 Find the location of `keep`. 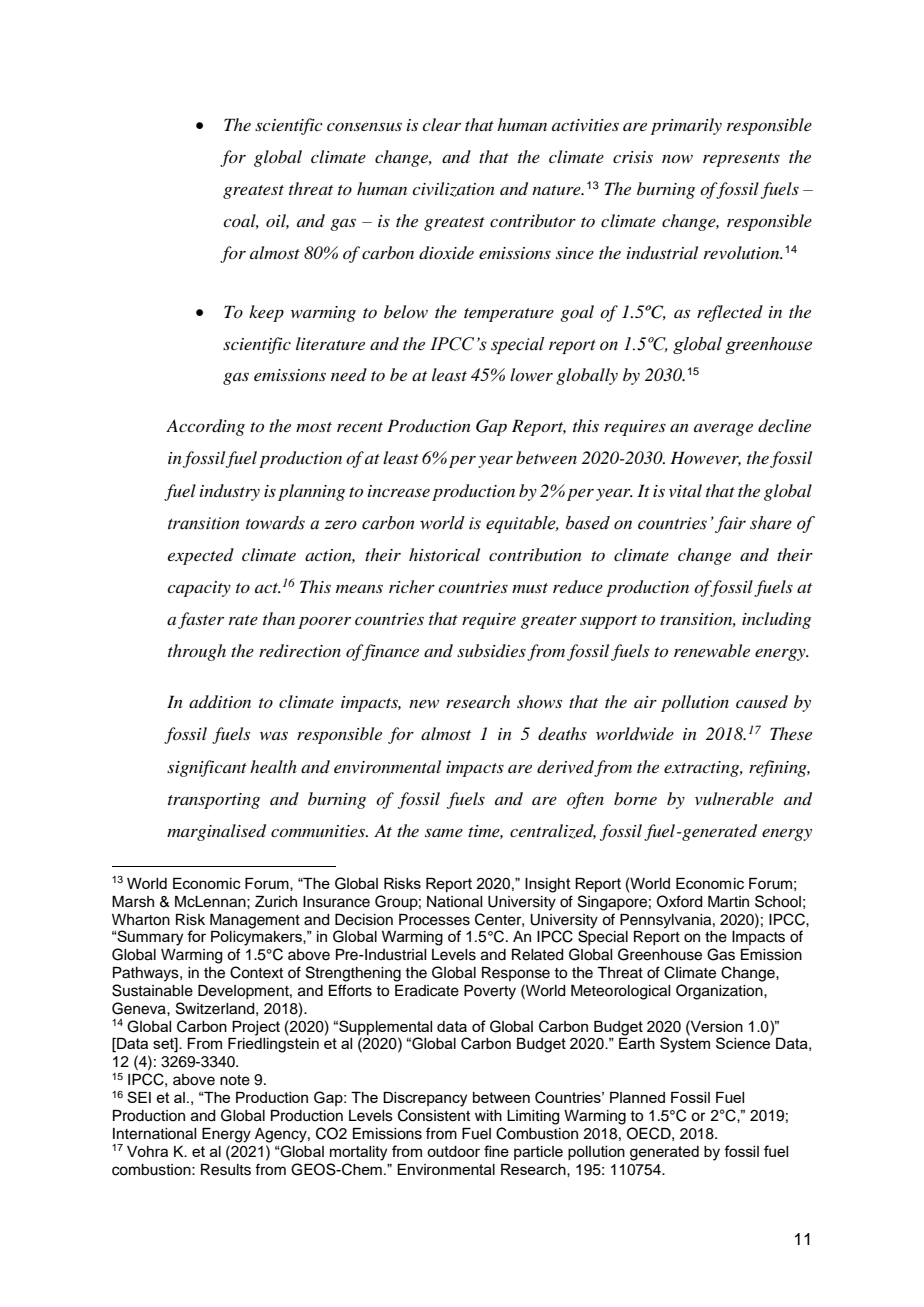

keep is located at coordinates (266, 313).
